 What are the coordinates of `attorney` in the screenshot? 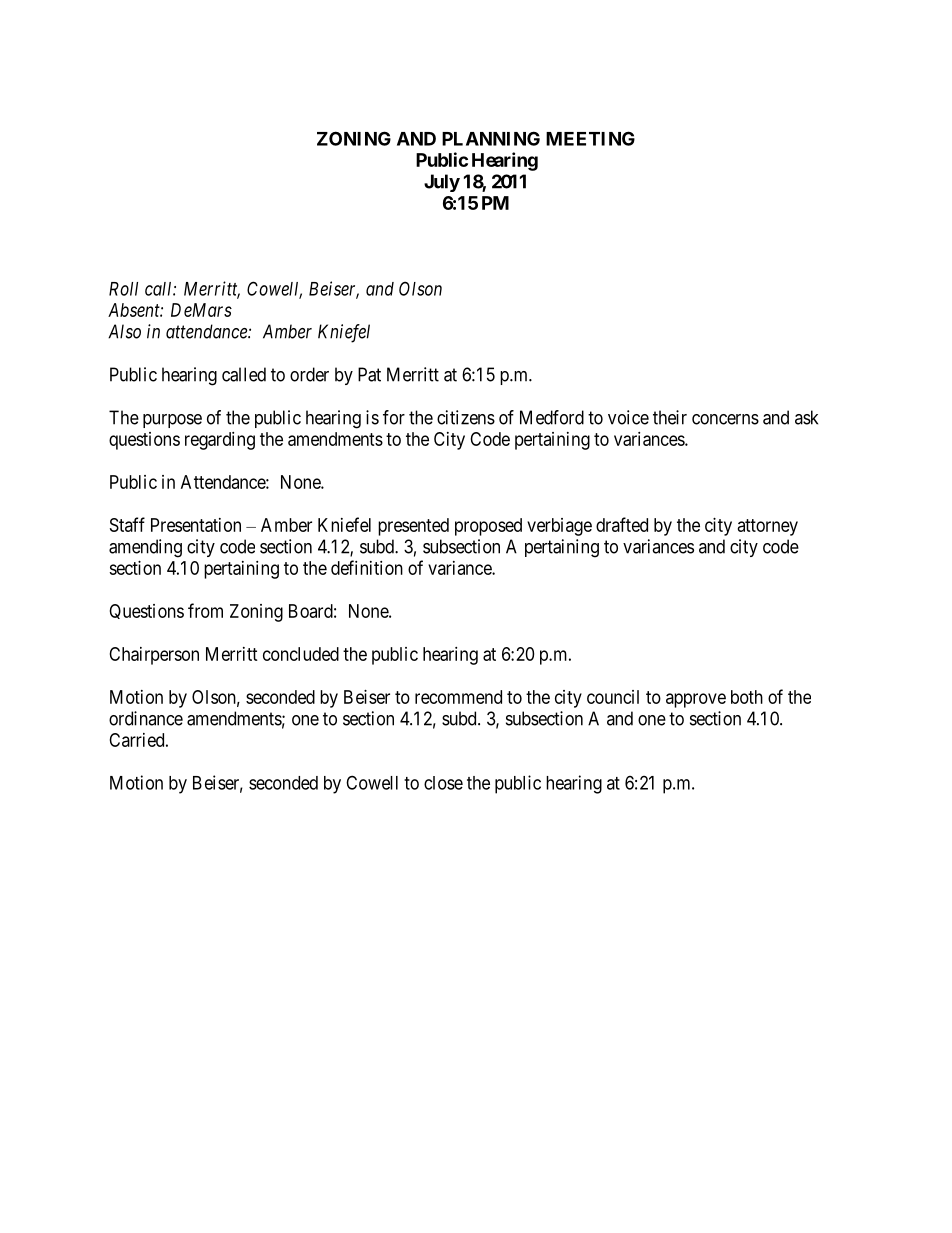 It's located at (768, 527).
